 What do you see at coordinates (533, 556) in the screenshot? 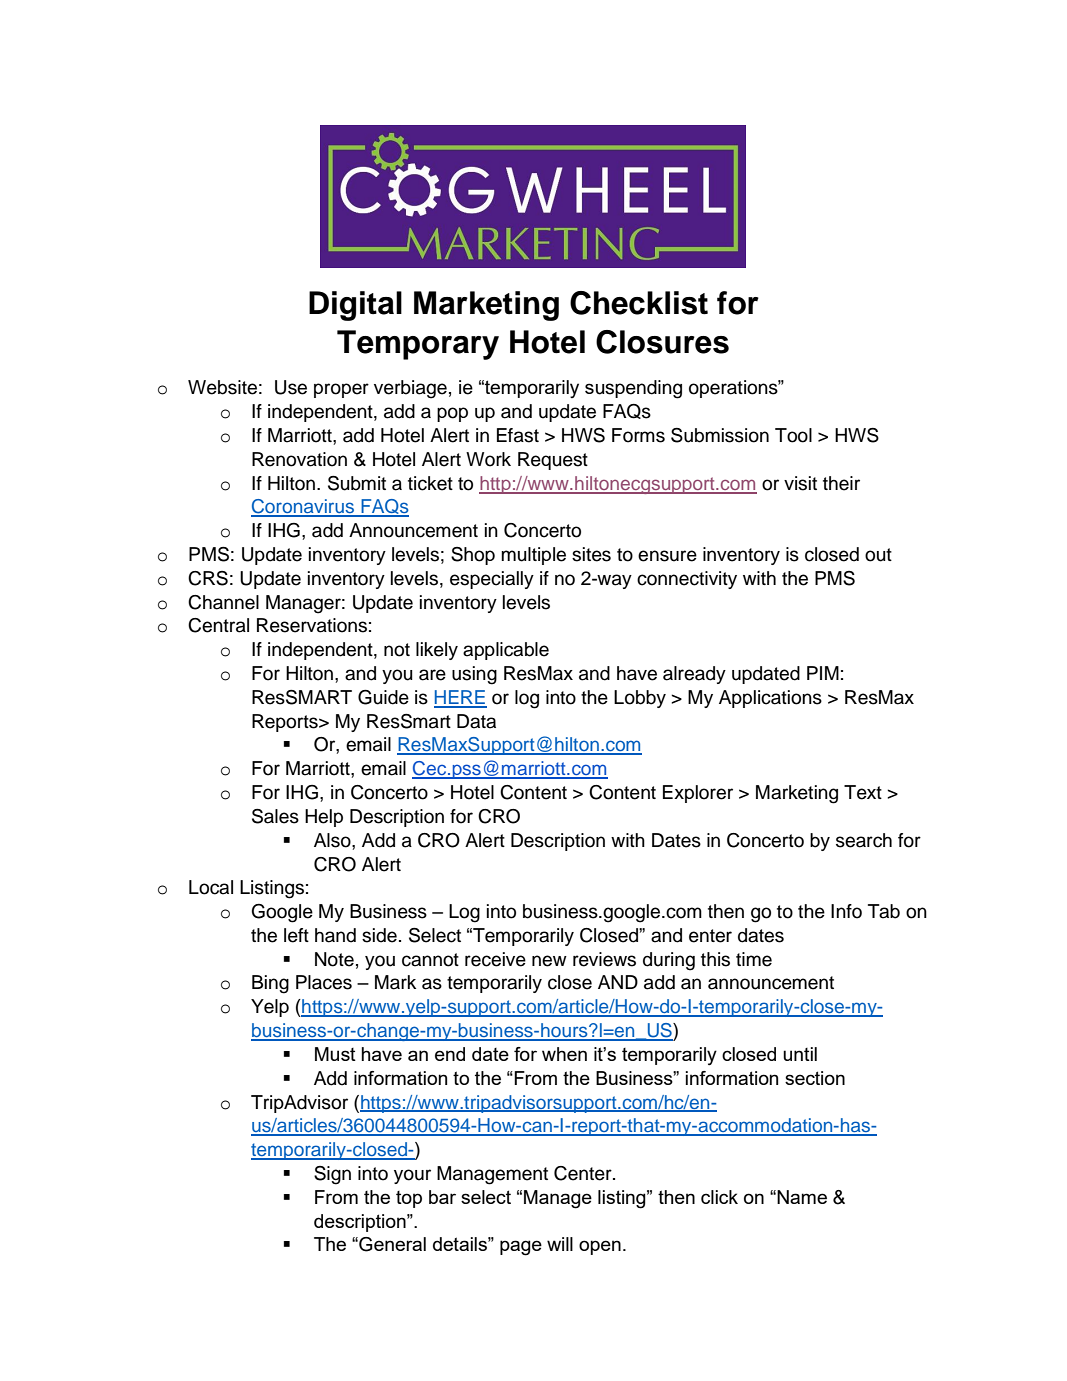
I see `multiple` at bounding box center [533, 556].
